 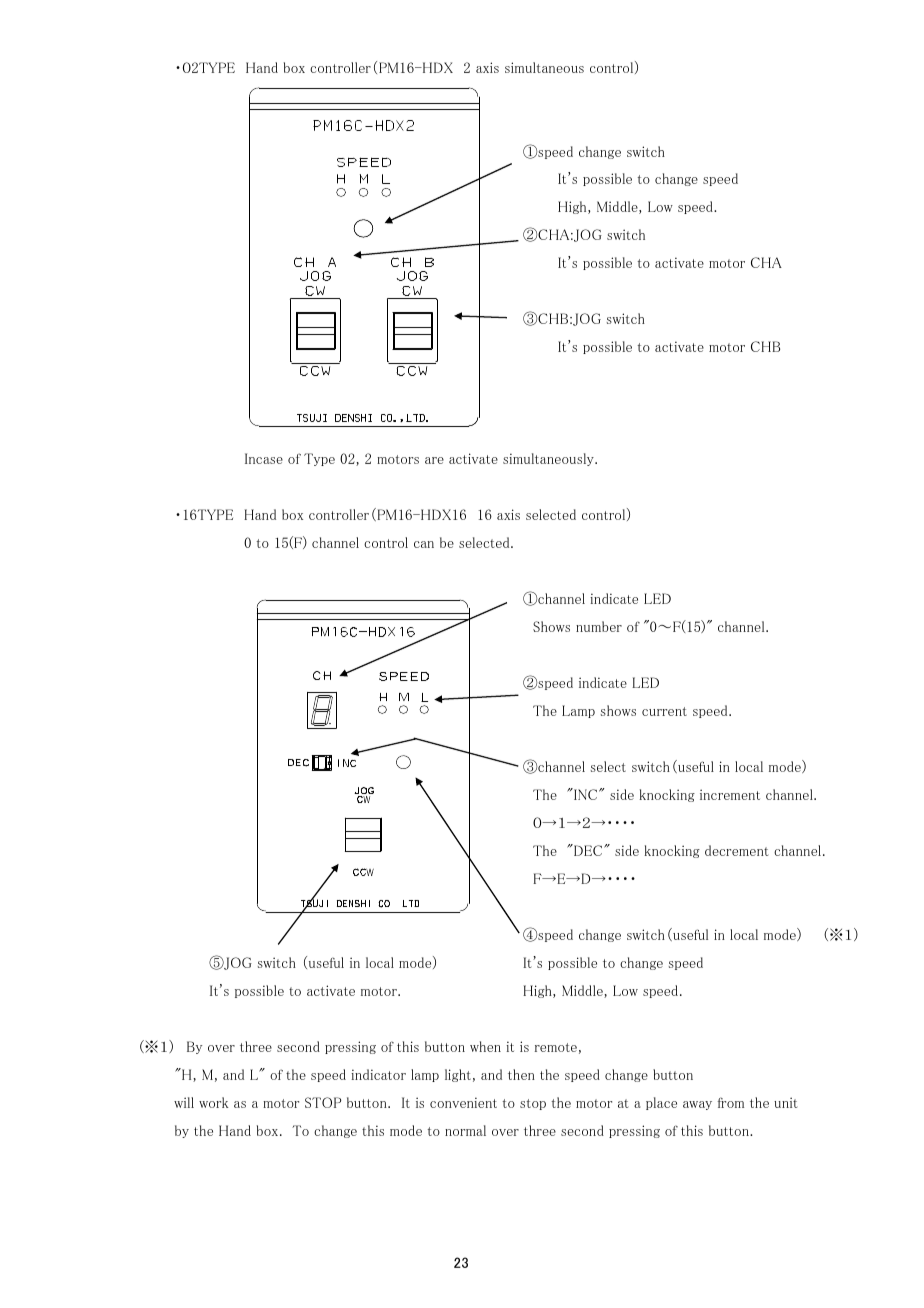 What do you see at coordinates (264, 458) in the screenshot?
I see `Incase` at bounding box center [264, 458].
